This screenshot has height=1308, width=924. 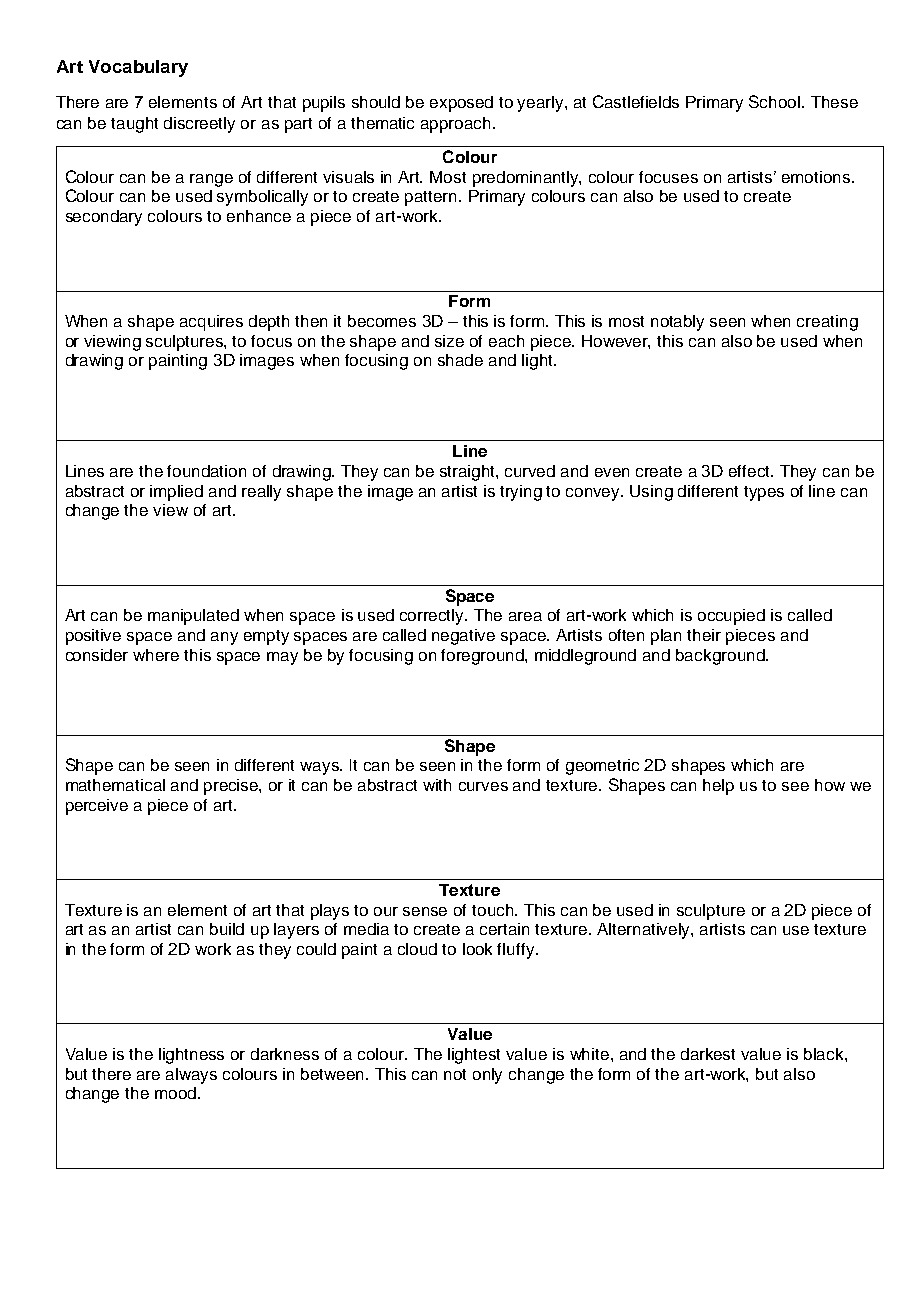 What do you see at coordinates (721, 657) in the screenshot?
I see `background` at bounding box center [721, 657].
